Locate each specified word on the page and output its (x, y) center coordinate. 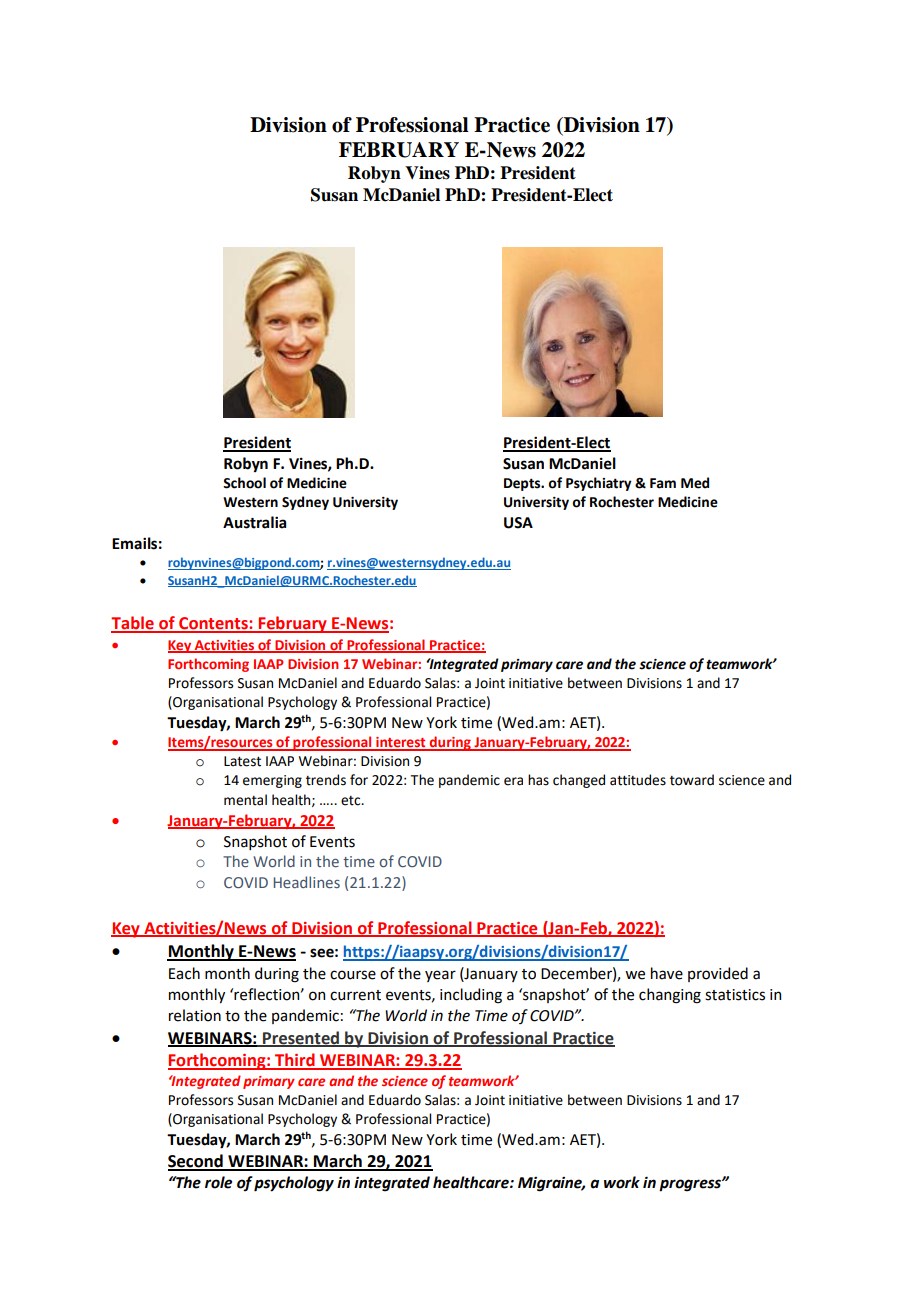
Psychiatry (599, 484)
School (244, 483)
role (218, 1182)
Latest (242, 761)
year (440, 976)
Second (196, 1162)
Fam (663, 483)
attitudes (638, 780)
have (667, 973)
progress (691, 1185)
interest (401, 743)
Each (184, 973)
